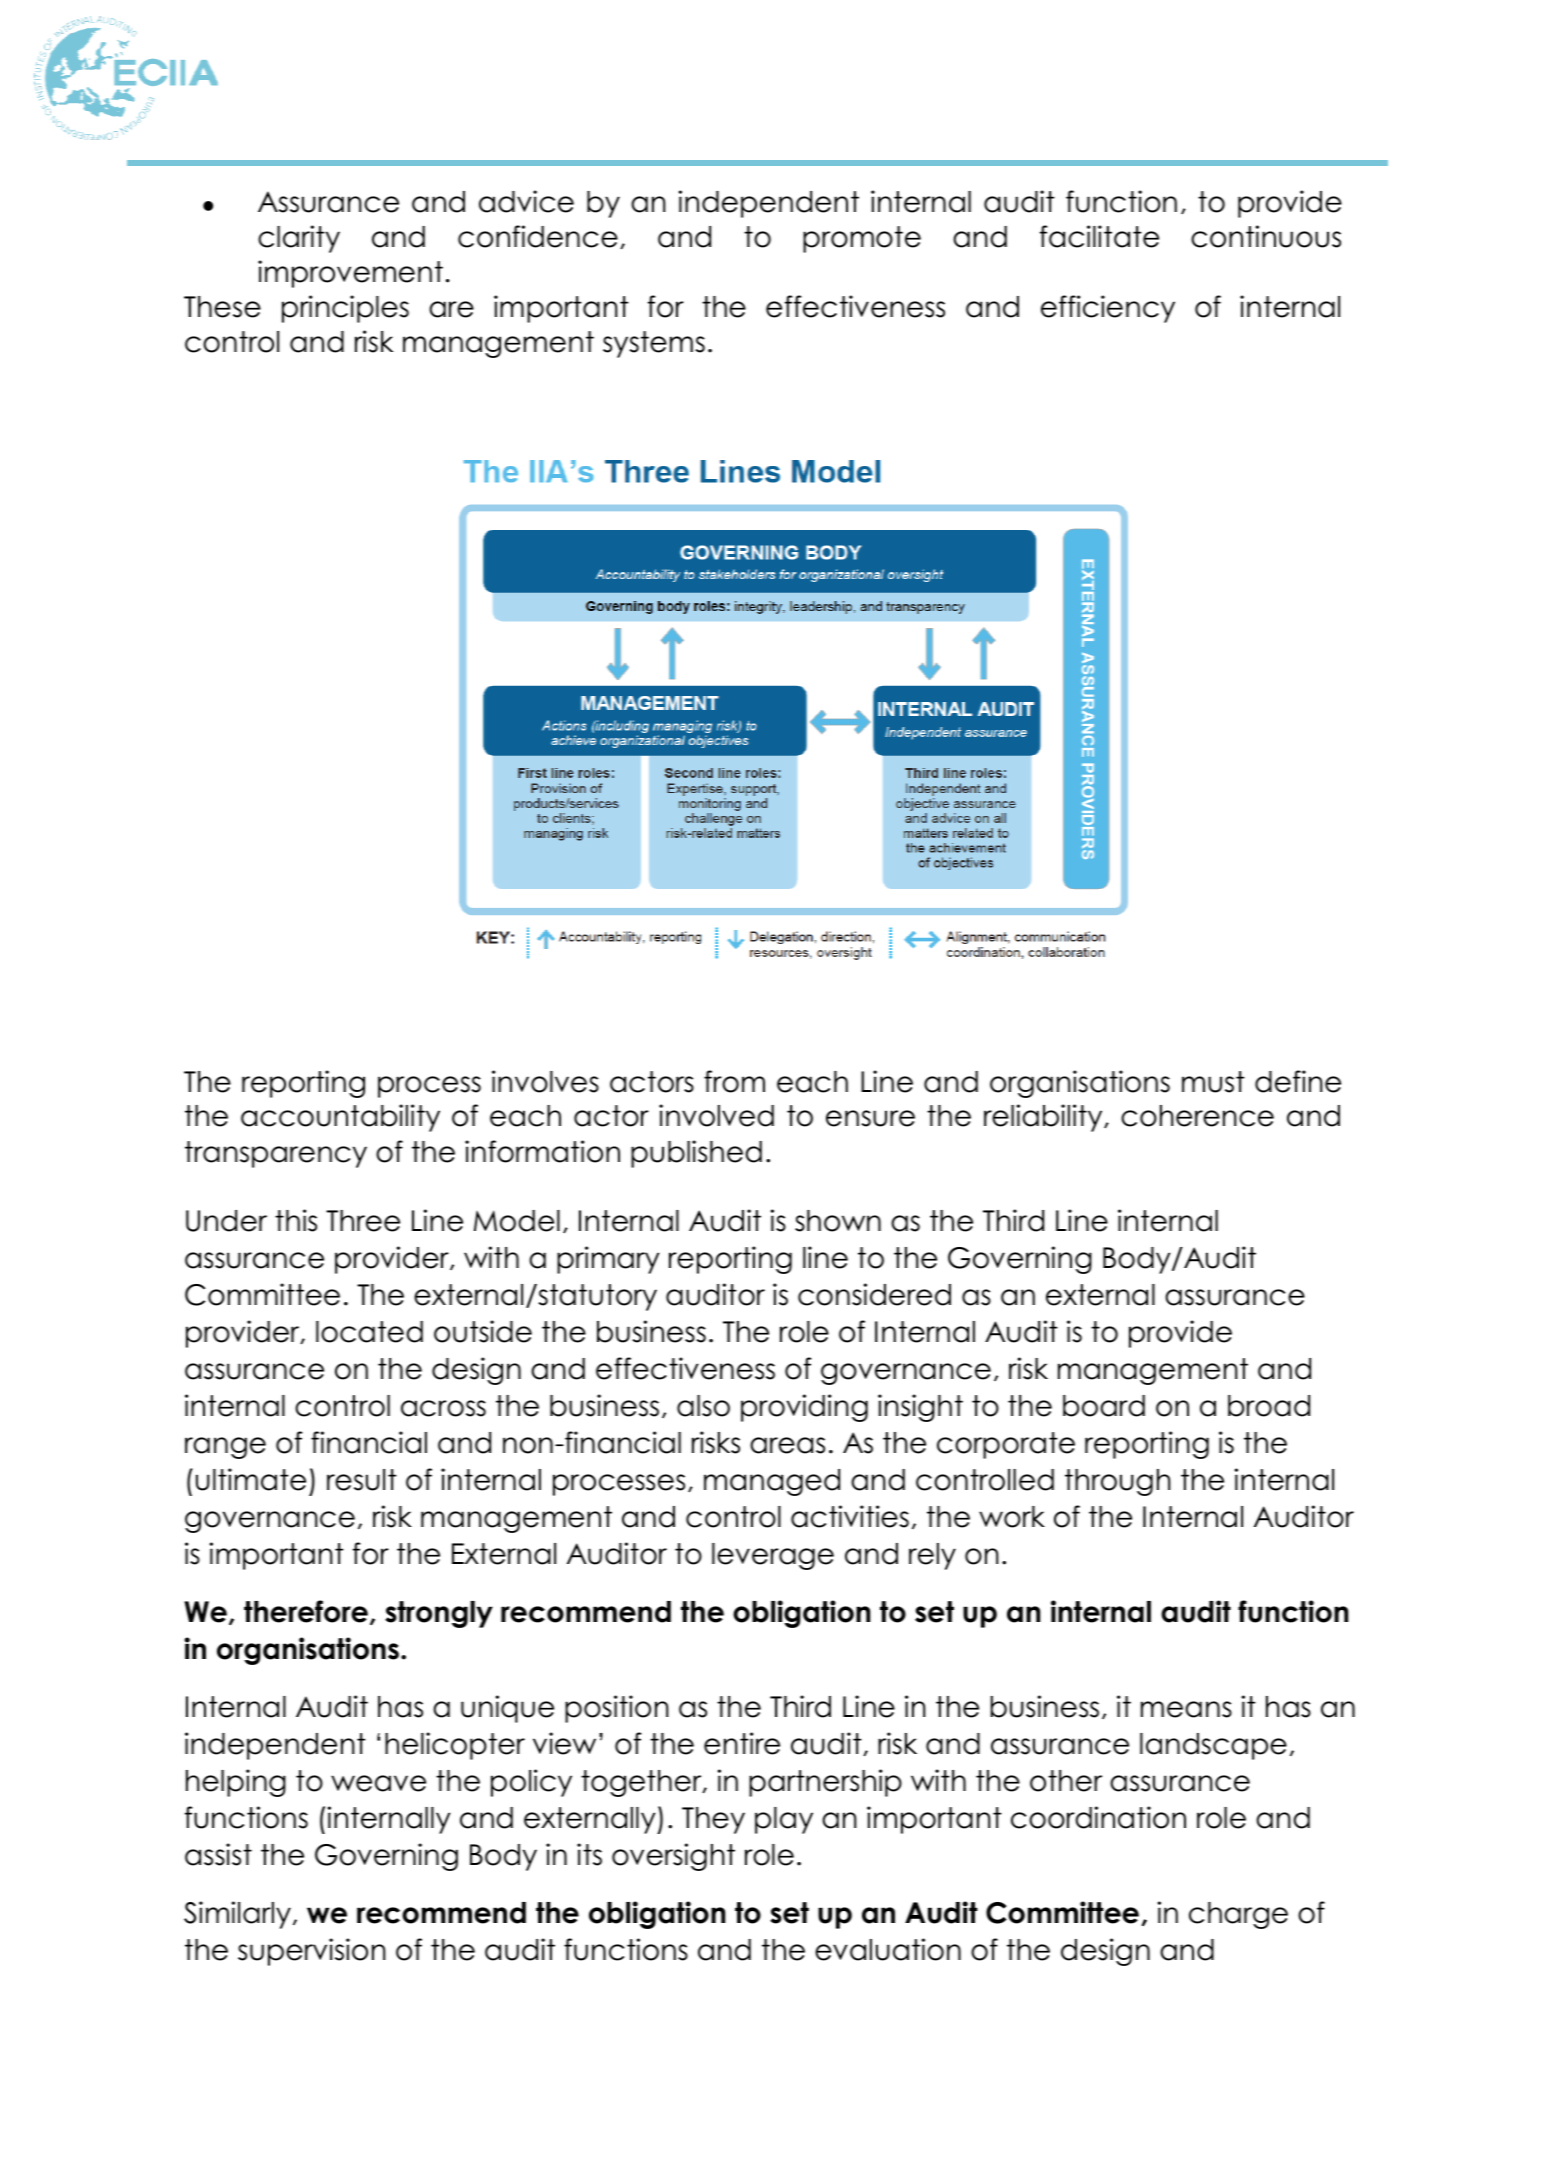  What do you see at coordinates (673, 1857) in the screenshot?
I see `oversight` at bounding box center [673, 1857].
